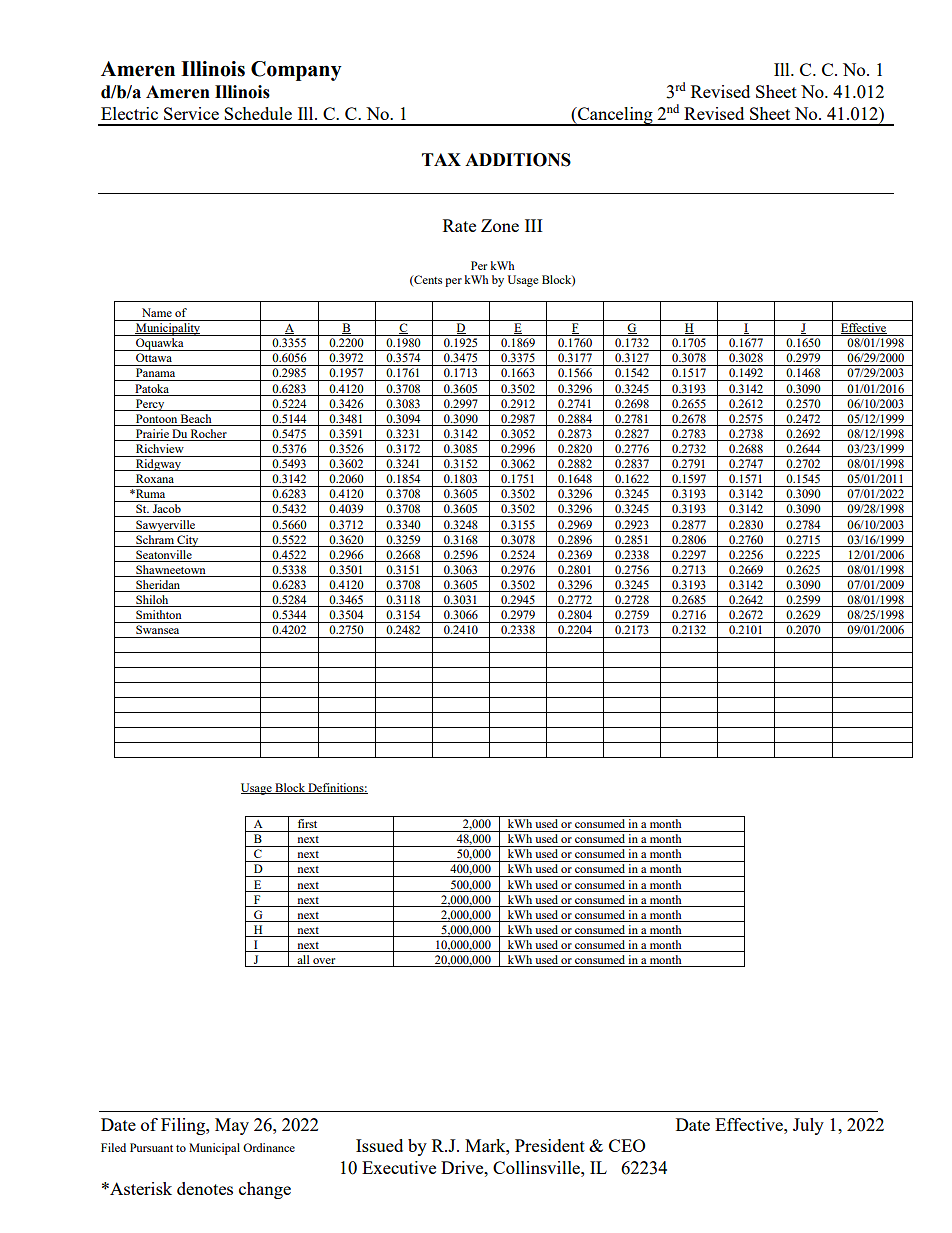 Image resolution: width=952 pixels, height=1233 pixels. Describe the element at coordinates (324, 962) in the screenshot. I see `over` at that location.
